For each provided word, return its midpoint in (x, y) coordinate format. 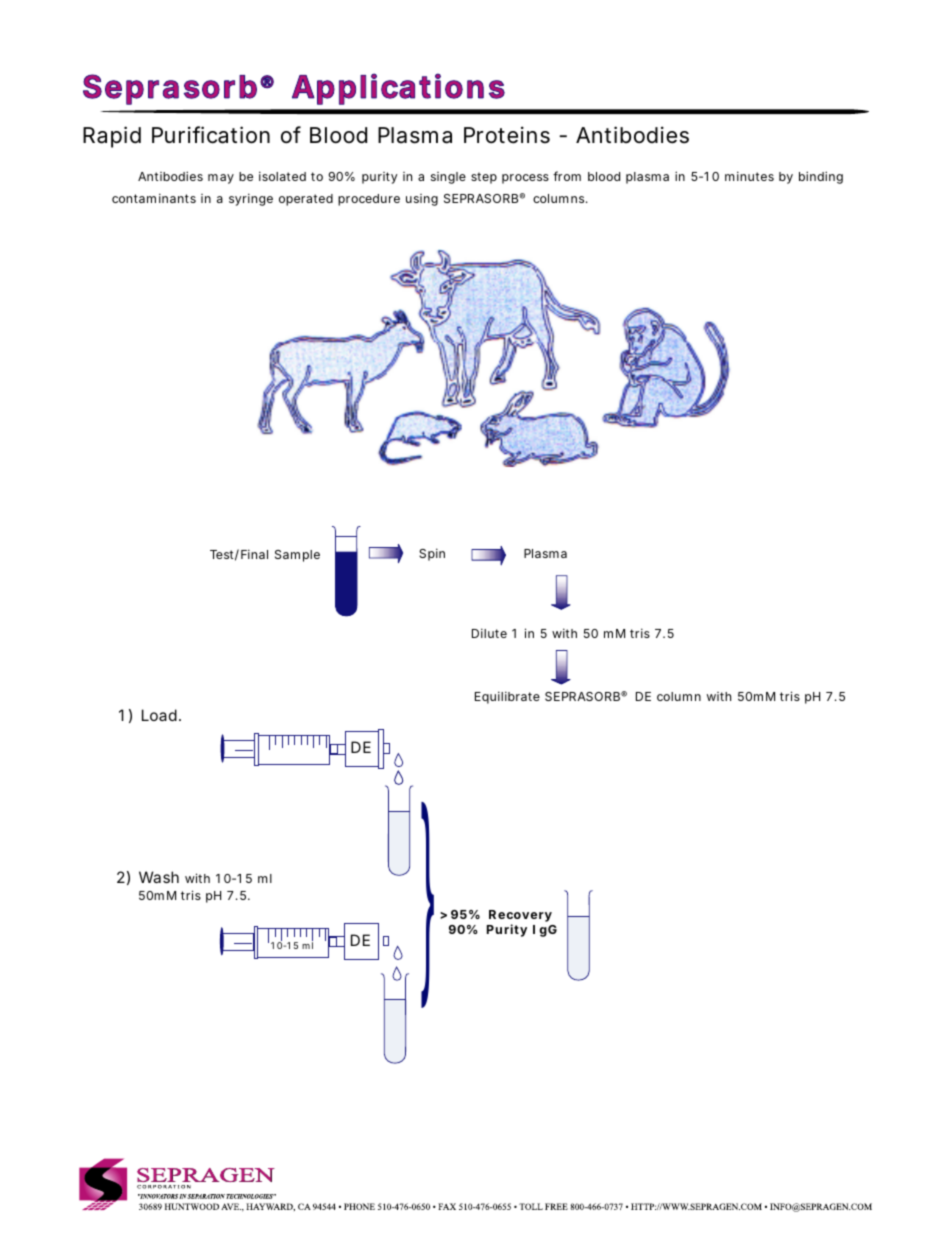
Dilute (489, 633)
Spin (432, 554)
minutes (749, 176)
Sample (297, 556)
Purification (211, 135)
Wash (159, 877)
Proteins (507, 135)
